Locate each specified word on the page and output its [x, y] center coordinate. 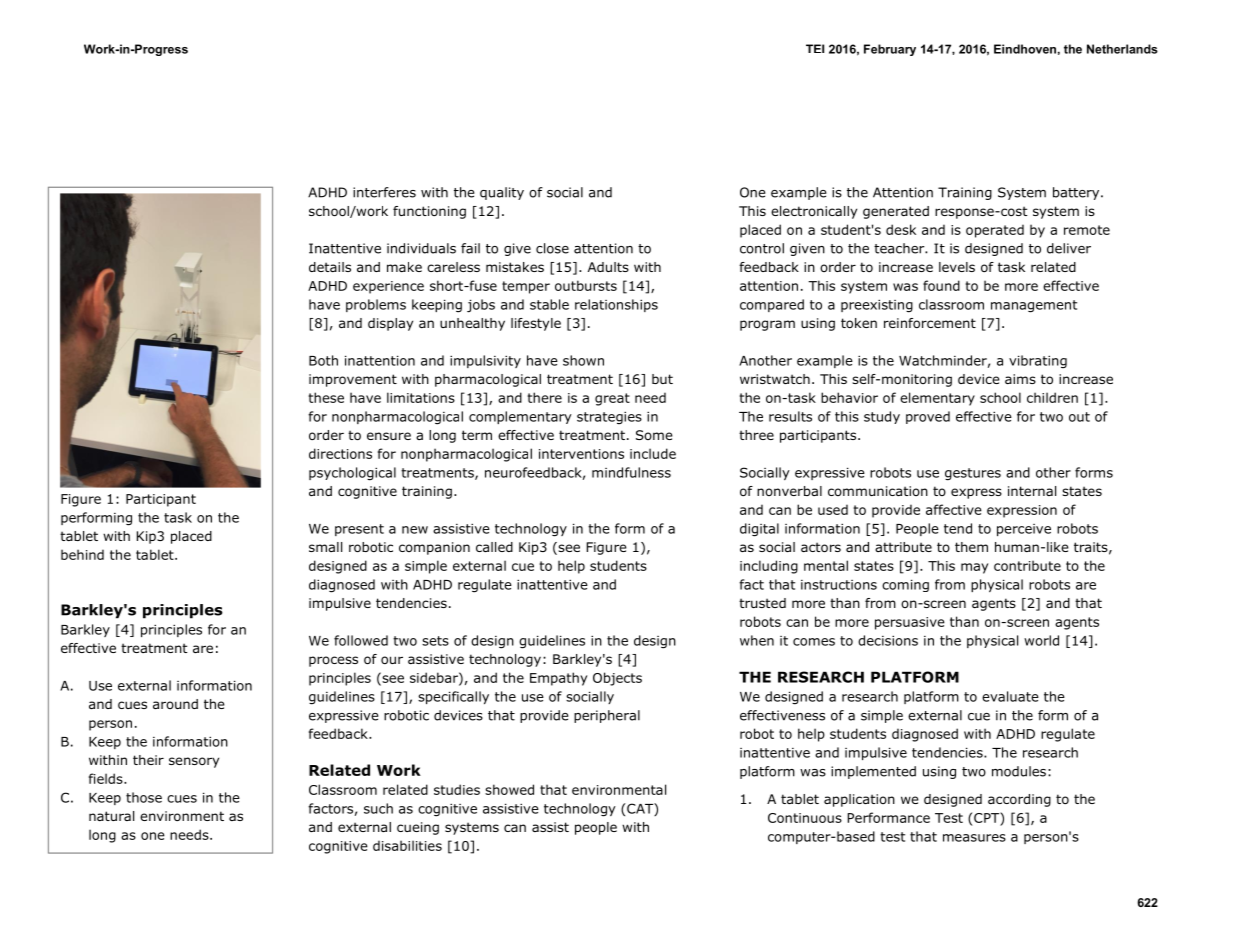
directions [340, 453]
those [144, 797]
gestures [973, 474]
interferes [384, 192]
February [890, 50]
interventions [581, 454]
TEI [815, 48]
